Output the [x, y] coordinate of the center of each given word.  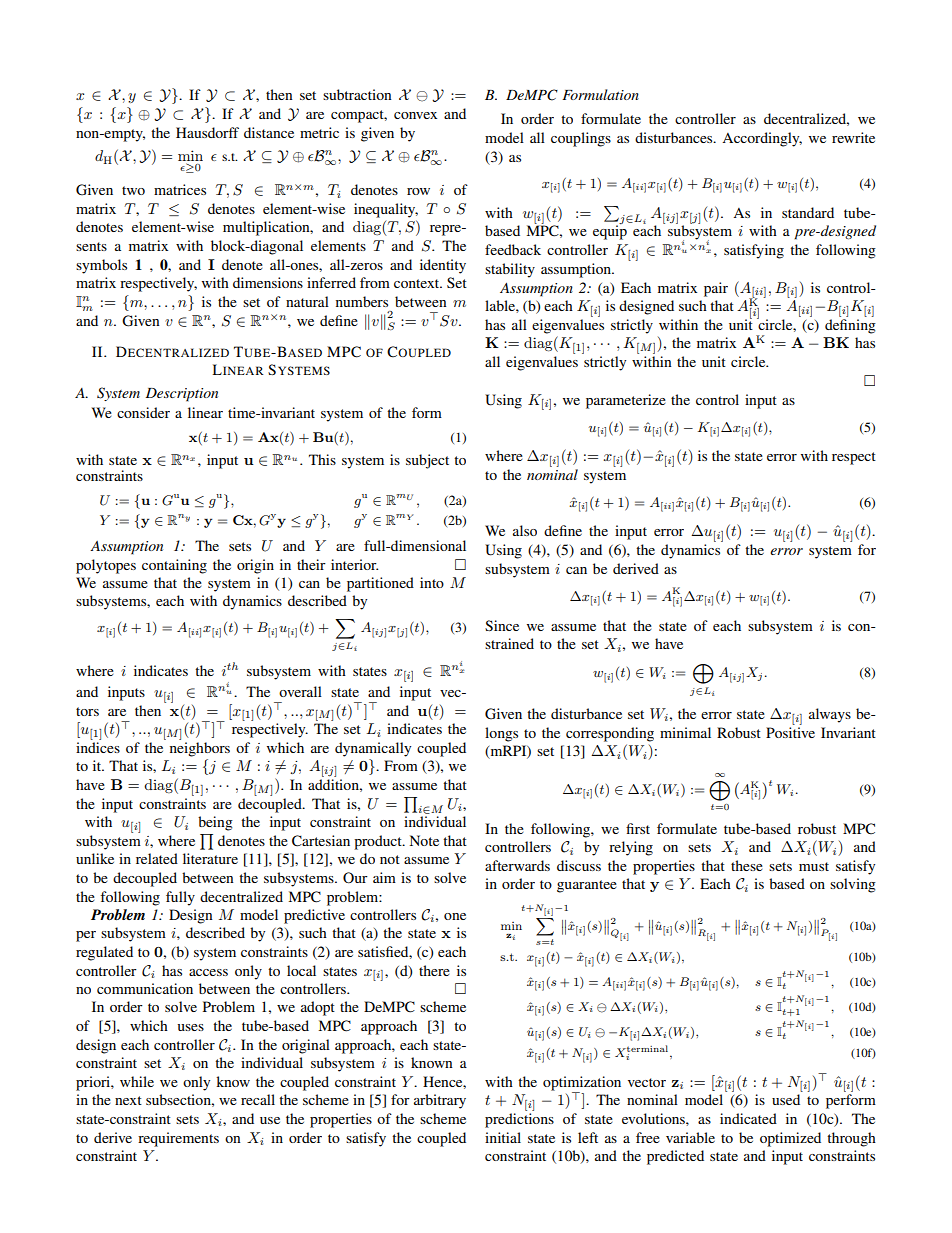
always [830, 715]
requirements [178, 1139]
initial [503, 1137]
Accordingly [762, 139]
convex [415, 115]
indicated [748, 1118]
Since [502, 625]
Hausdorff [207, 132]
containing [174, 566]
